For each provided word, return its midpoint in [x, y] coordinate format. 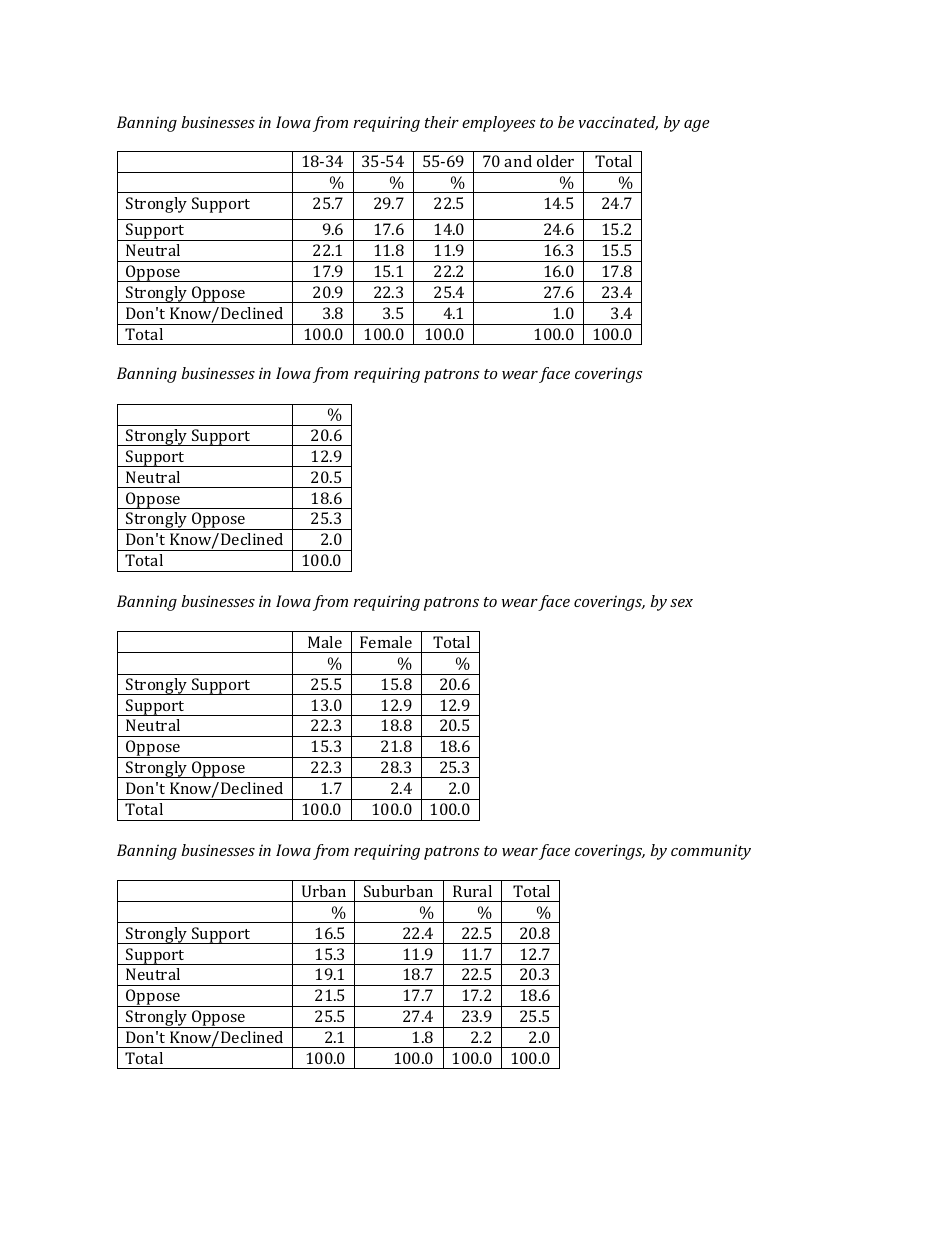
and [518, 161]
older [555, 161]
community [711, 852]
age [697, 126]
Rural [472, 891]
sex [681, 603]
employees [499, 124]
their [442, 122]
